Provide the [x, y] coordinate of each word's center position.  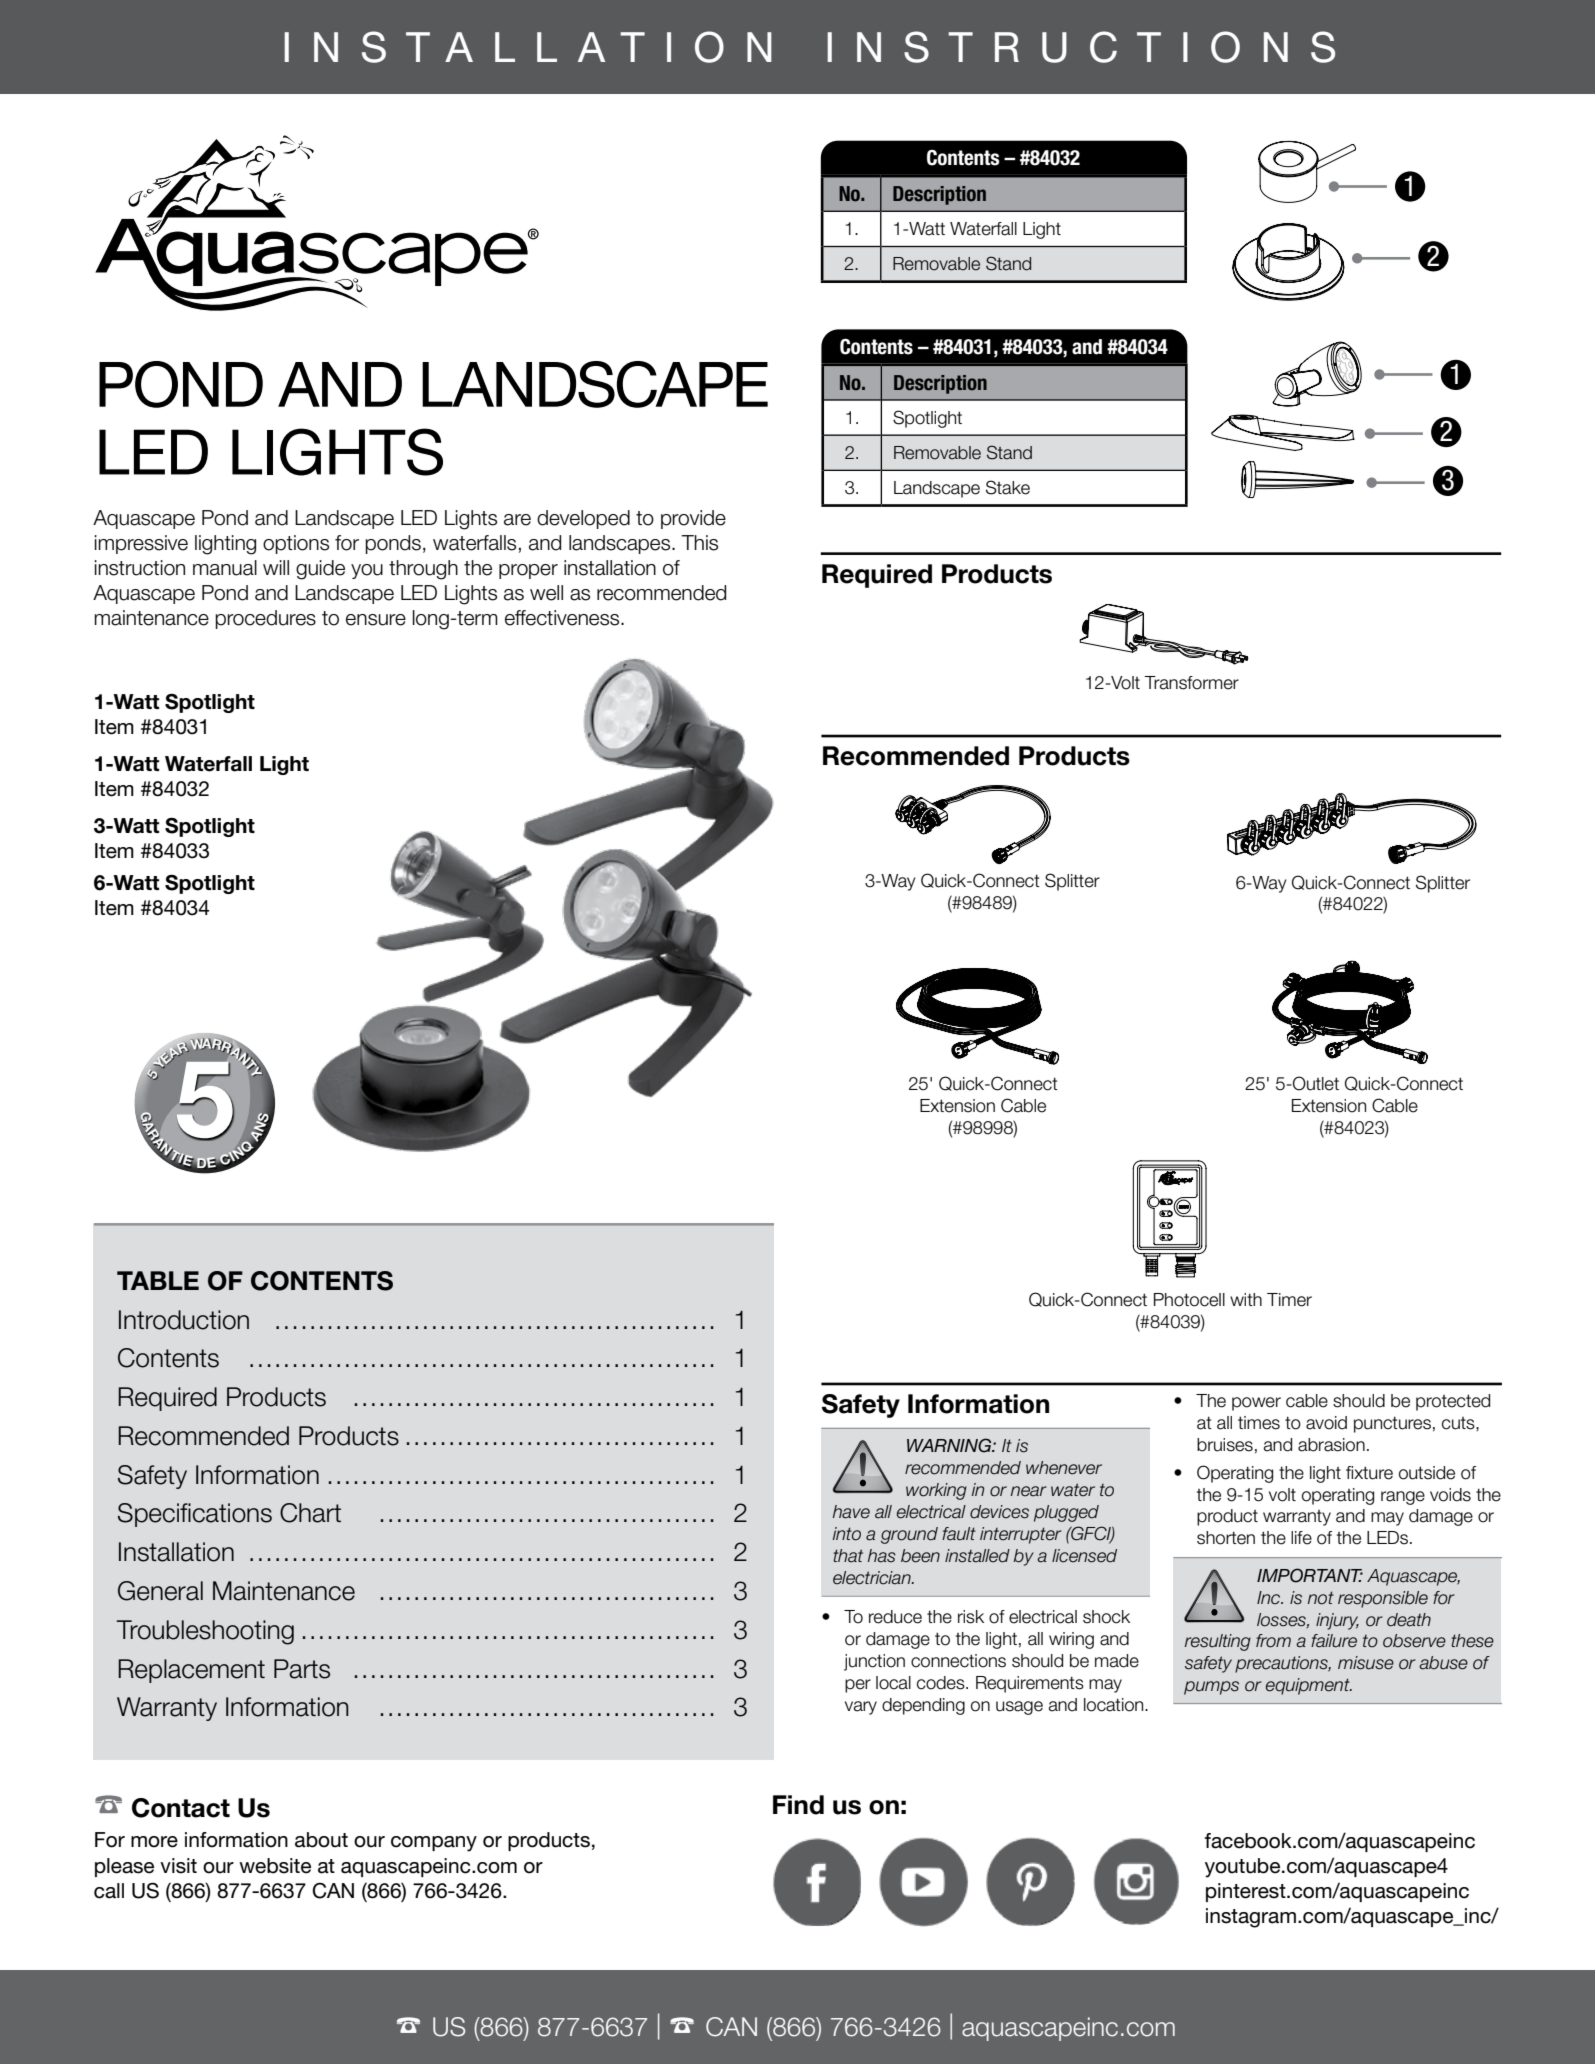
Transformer [1191, 683]
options [296, 544]
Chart [310, 1513]
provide [693, 519]
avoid [1326, 1423]
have [851, 1512]
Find [798, 1805]
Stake [1008, 487]
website [275, 1866]
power [1256, 1404]
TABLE [158, 1280]
